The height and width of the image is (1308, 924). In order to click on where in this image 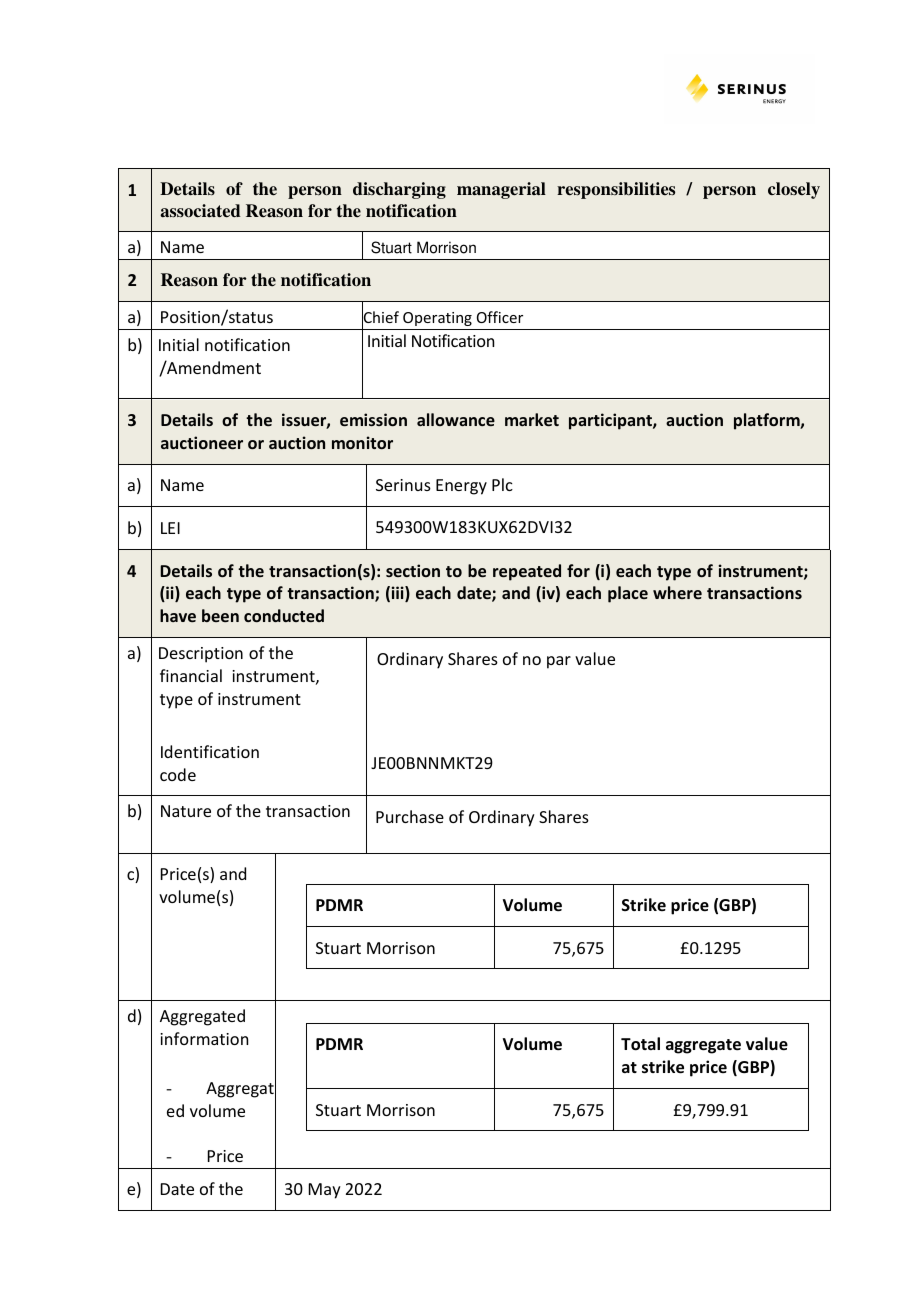, I will do `click(677, 592)`.
